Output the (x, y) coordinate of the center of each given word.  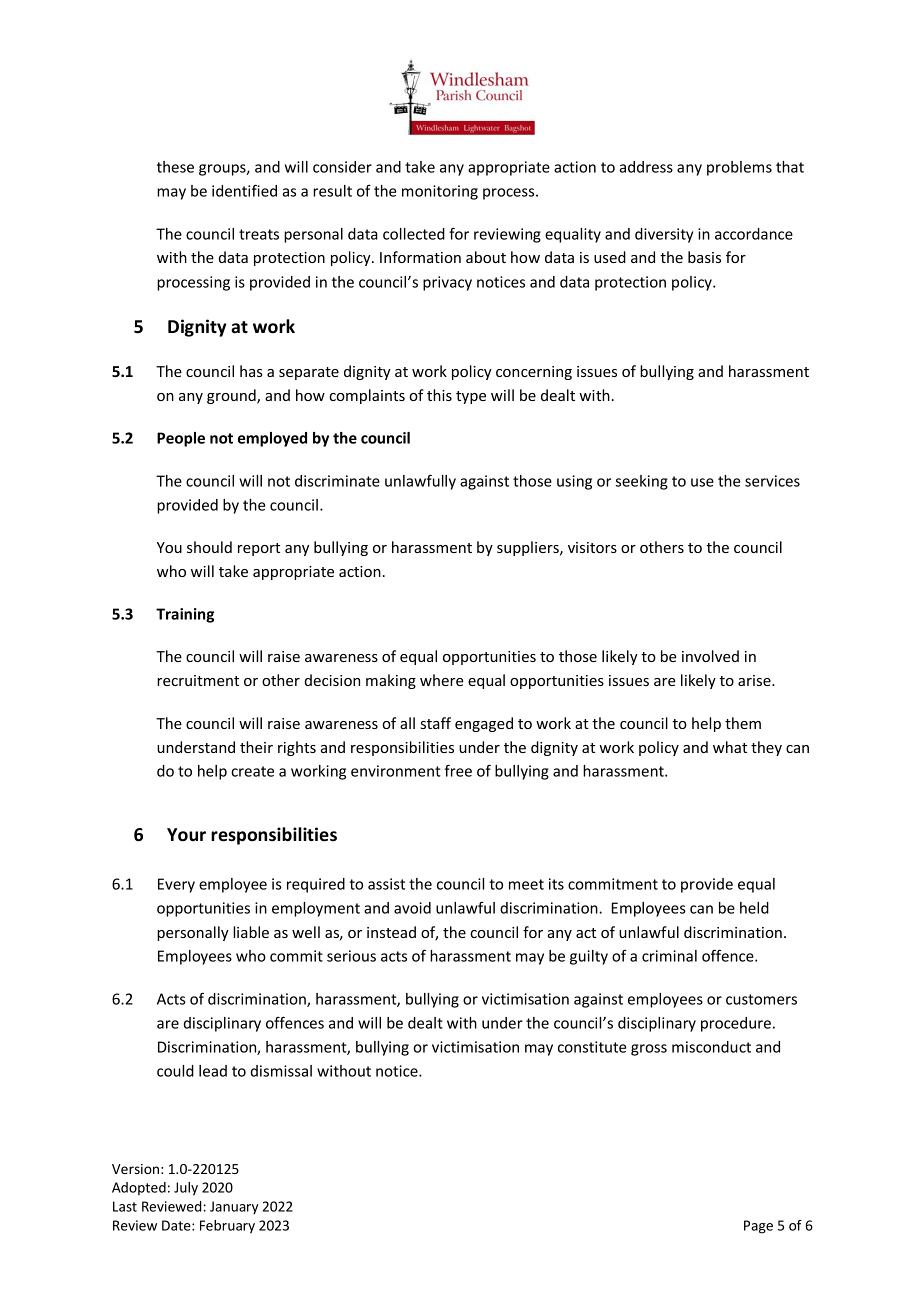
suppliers (529, 548)
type (471, 397)
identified (244, 190)
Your (186, 835)
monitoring (440, 192)
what (730, 747)
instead (391, 932)
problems (739, 168)
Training (185, 615)
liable (251, 932)
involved (710, 656)
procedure (736, 1024)
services (772, 481)
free (458, 770)
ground (232, 396)
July (186, 1189)
